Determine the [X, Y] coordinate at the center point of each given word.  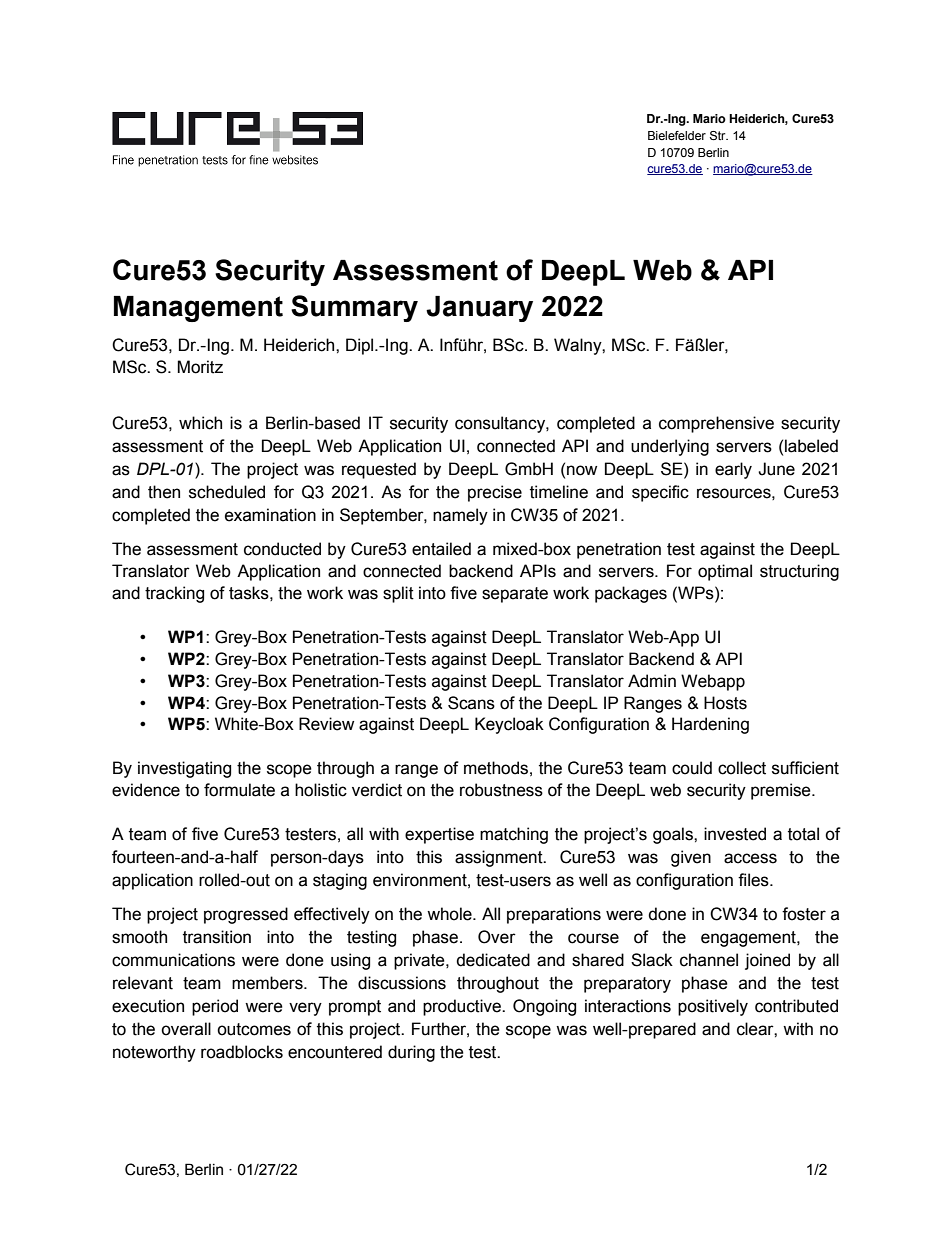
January [479, 309]
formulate [239, 790]
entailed [441, 549]
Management [198, 309]
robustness [501, 790]
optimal [725, 572]
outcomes [254, 1029]
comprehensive [716, 424]
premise [782, 791]
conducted [282, 549]
